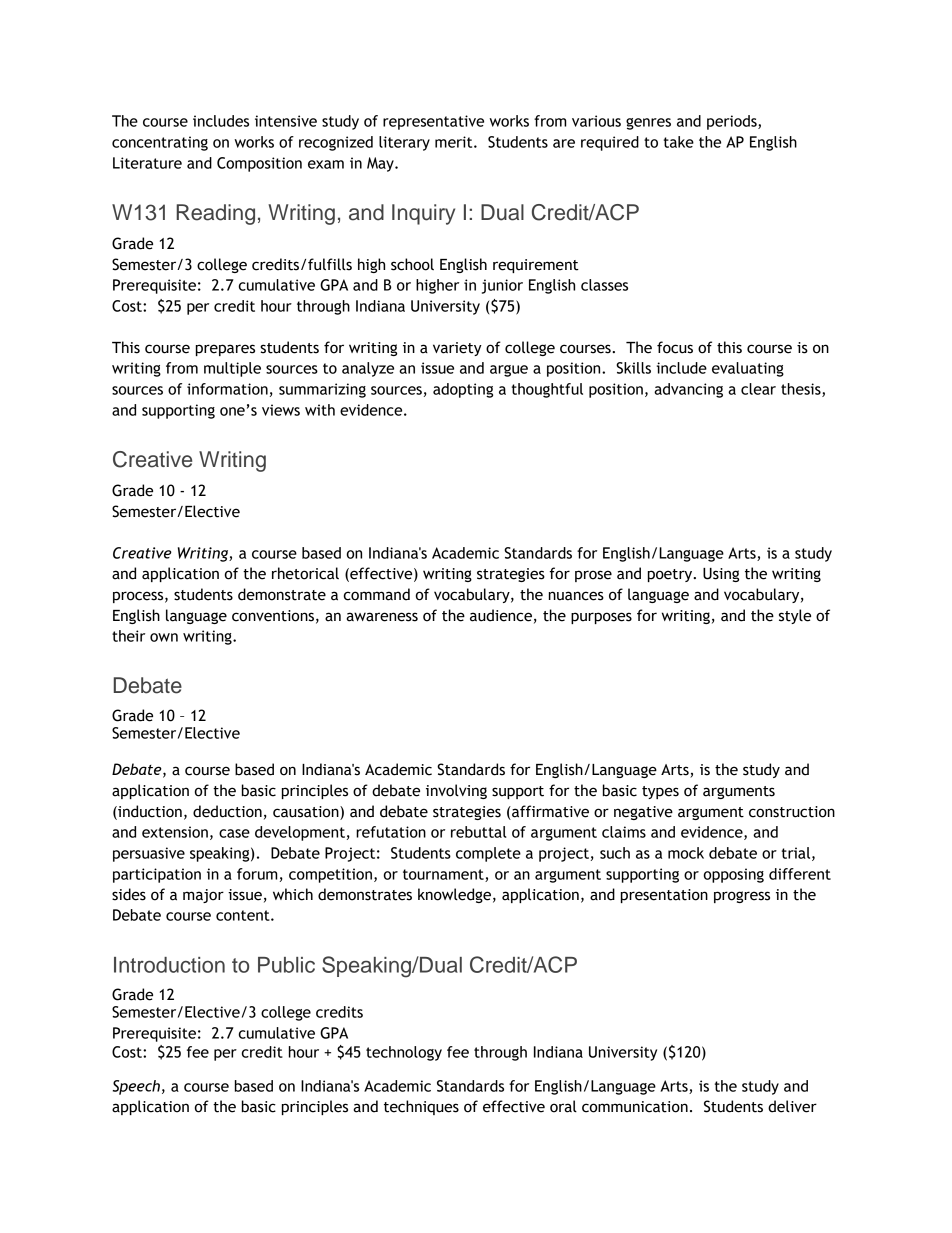  I want to click on progress, so click(742, 897).
